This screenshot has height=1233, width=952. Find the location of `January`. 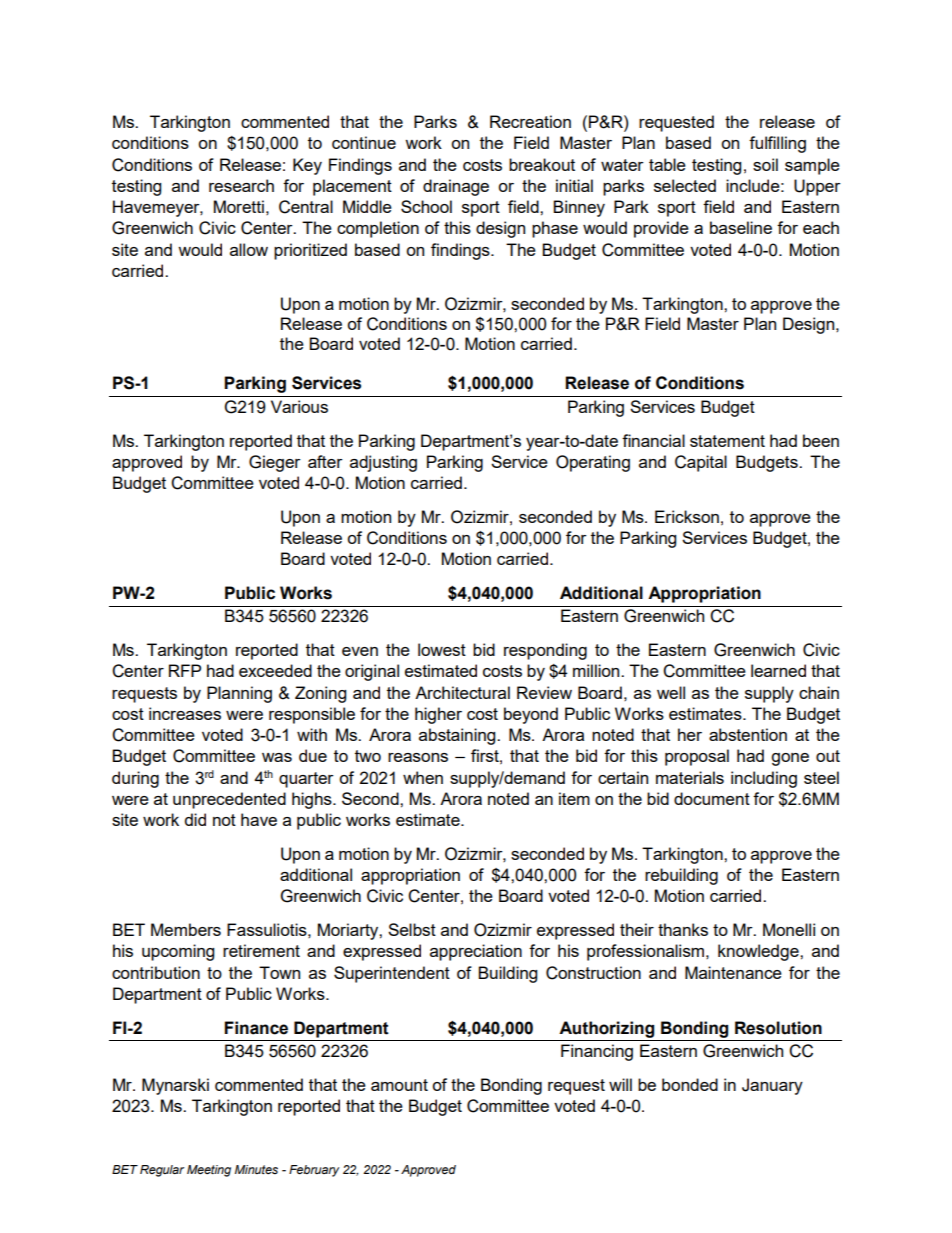

January is located at coordinates (772, 1086).
